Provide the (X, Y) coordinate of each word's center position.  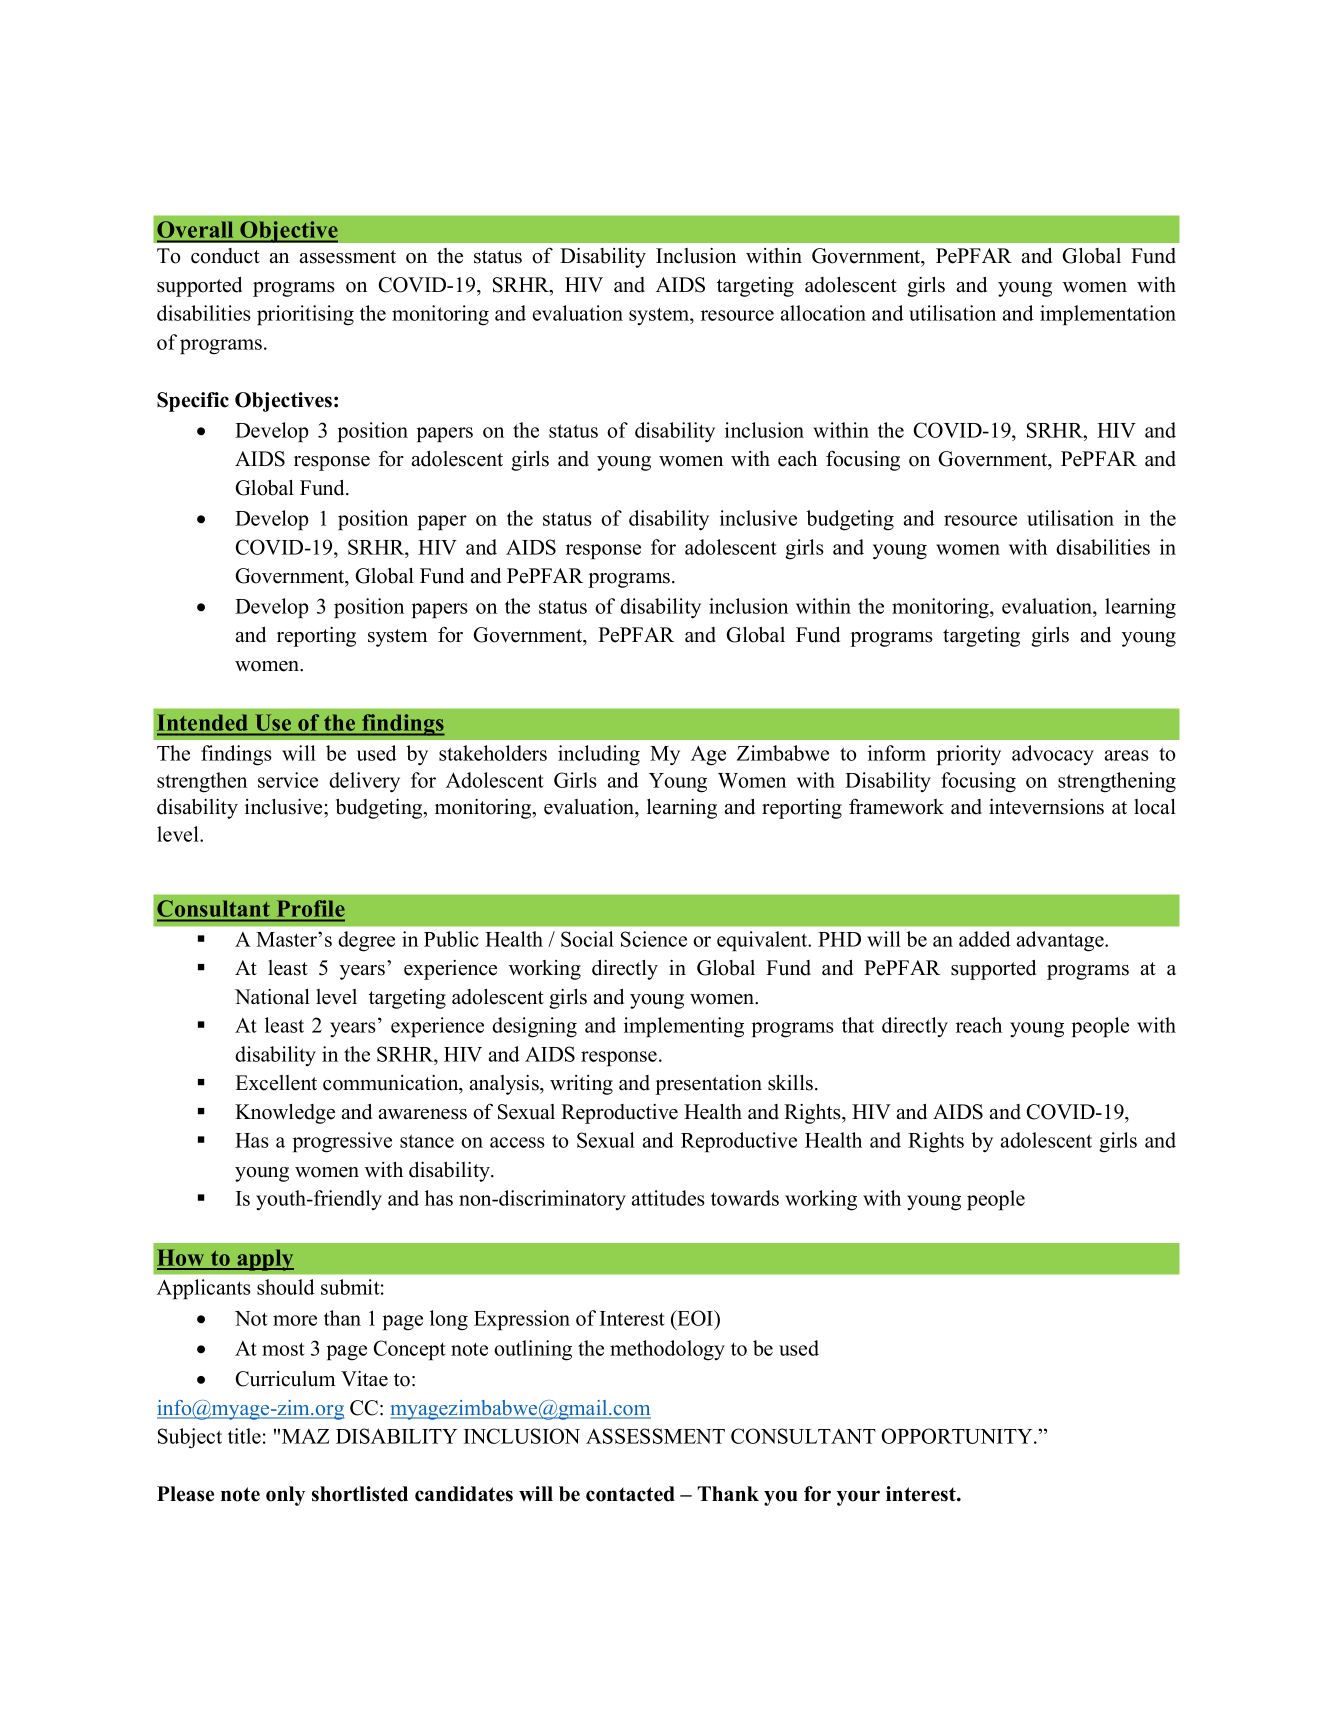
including (599, 755)
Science (654, 939)
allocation (823, 313)
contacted (630, 1494)
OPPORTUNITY (958, 1436)
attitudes (668, 1198)
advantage (1061, 941)
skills (790, 1083)
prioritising (305, 315)
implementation (1108, 315)
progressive (342, 1142)
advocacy (1053, 755)
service (288, 780)
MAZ (305, 1436)
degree (366, 941)
